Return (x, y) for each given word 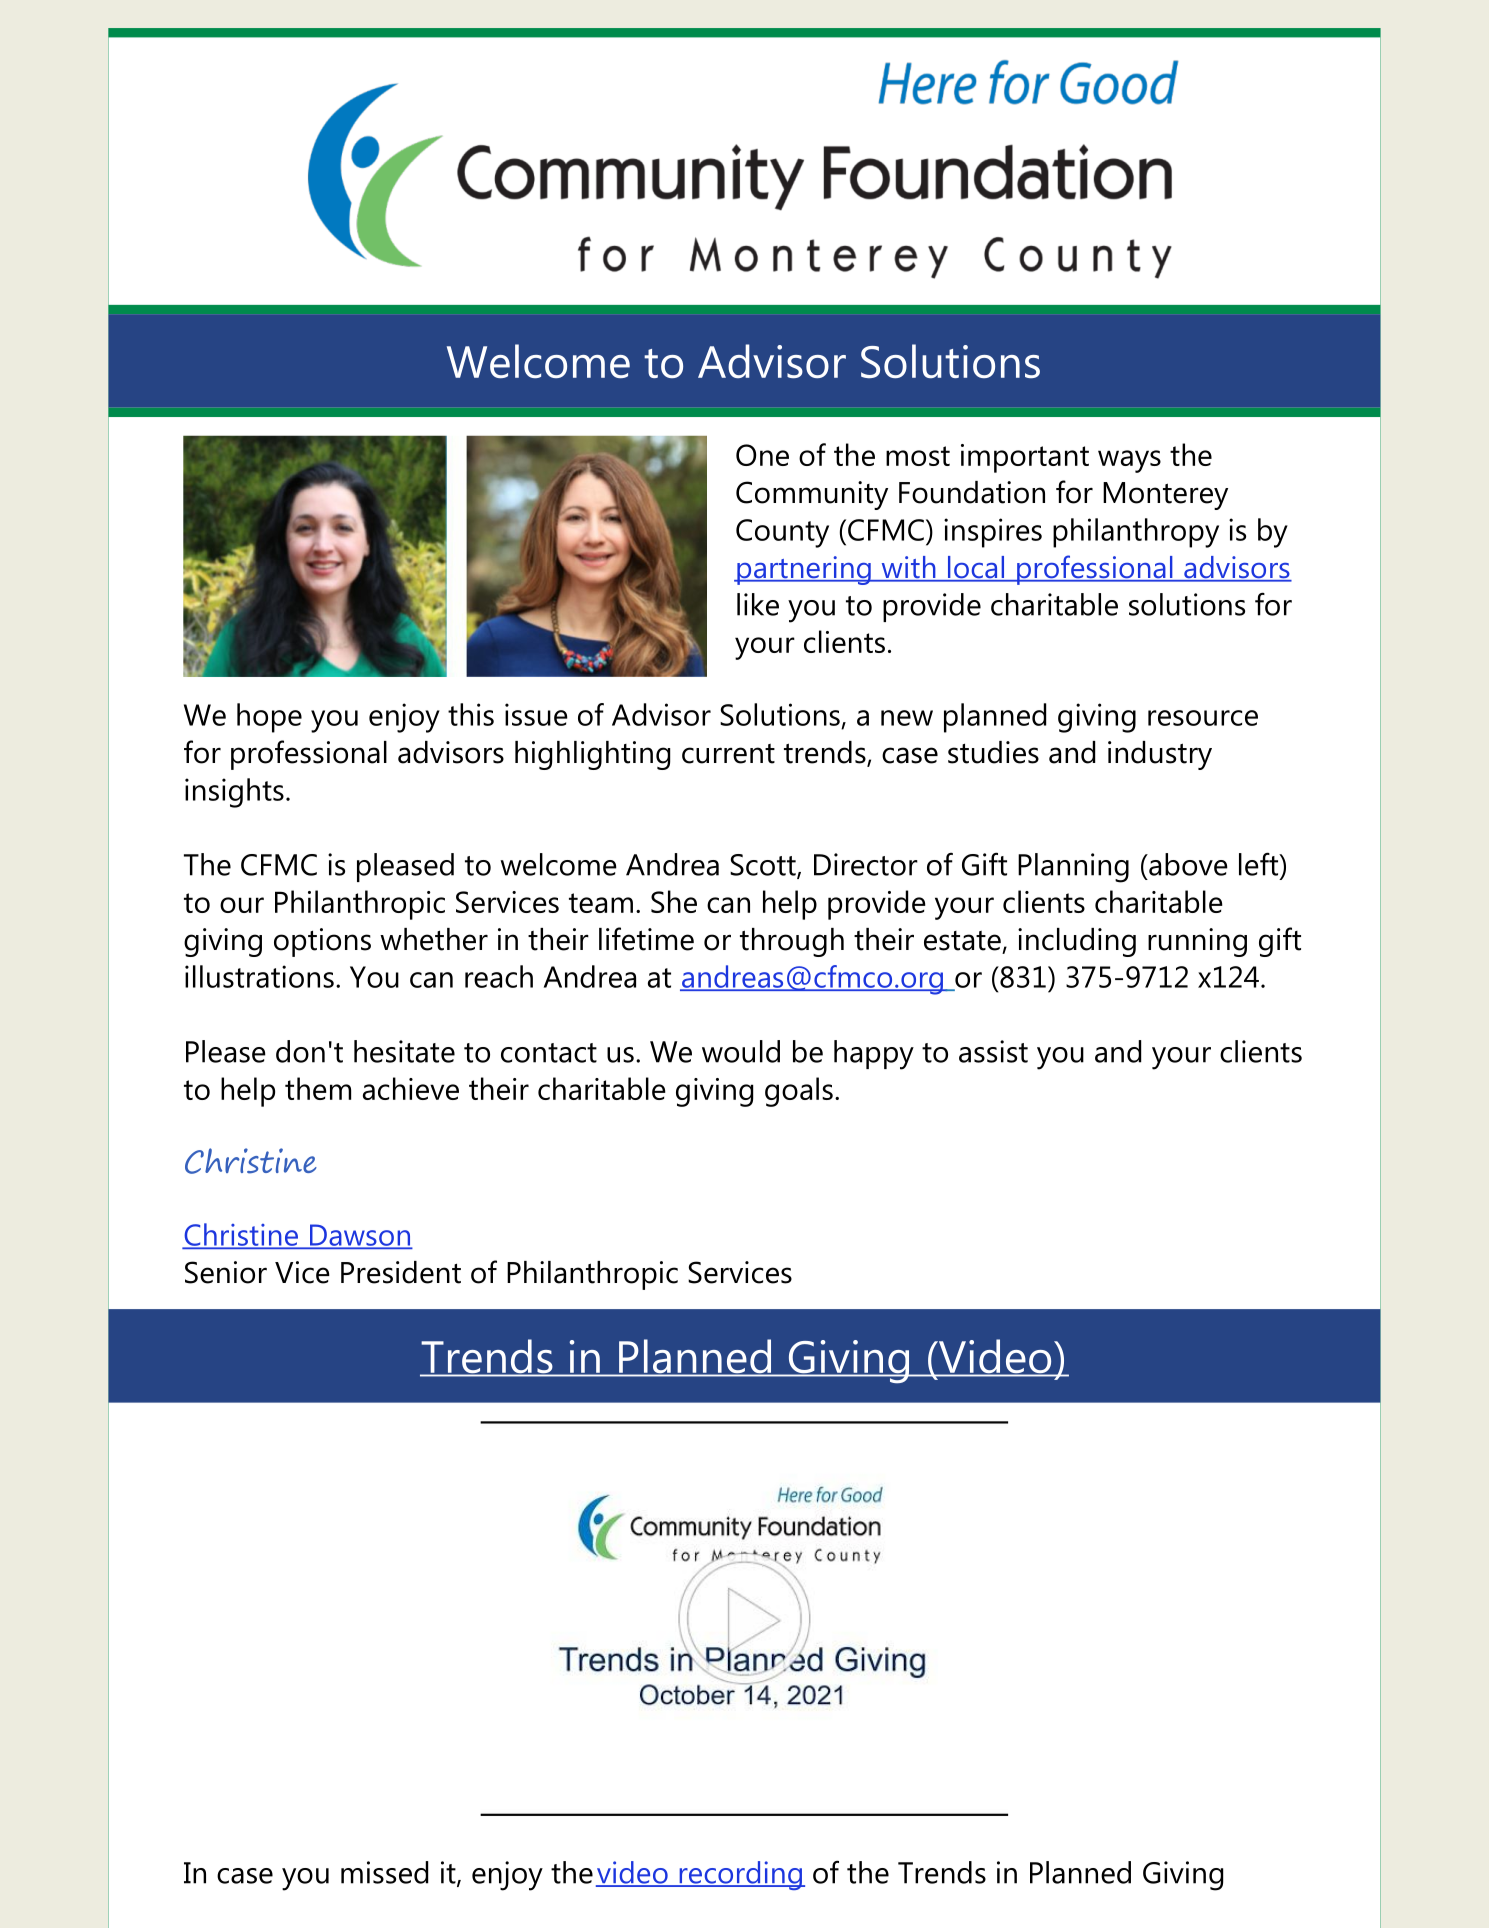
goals (799, 1092)
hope (269, 718)
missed (384, 1872)
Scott (764, 866)
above (1187, 864)
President (401, 1272)
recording (740, 1875)
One (762, 455)
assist (993, 1051)
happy (874, 1055)
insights (234, 793)
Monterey (1165, 496)
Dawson (359, 1236)
